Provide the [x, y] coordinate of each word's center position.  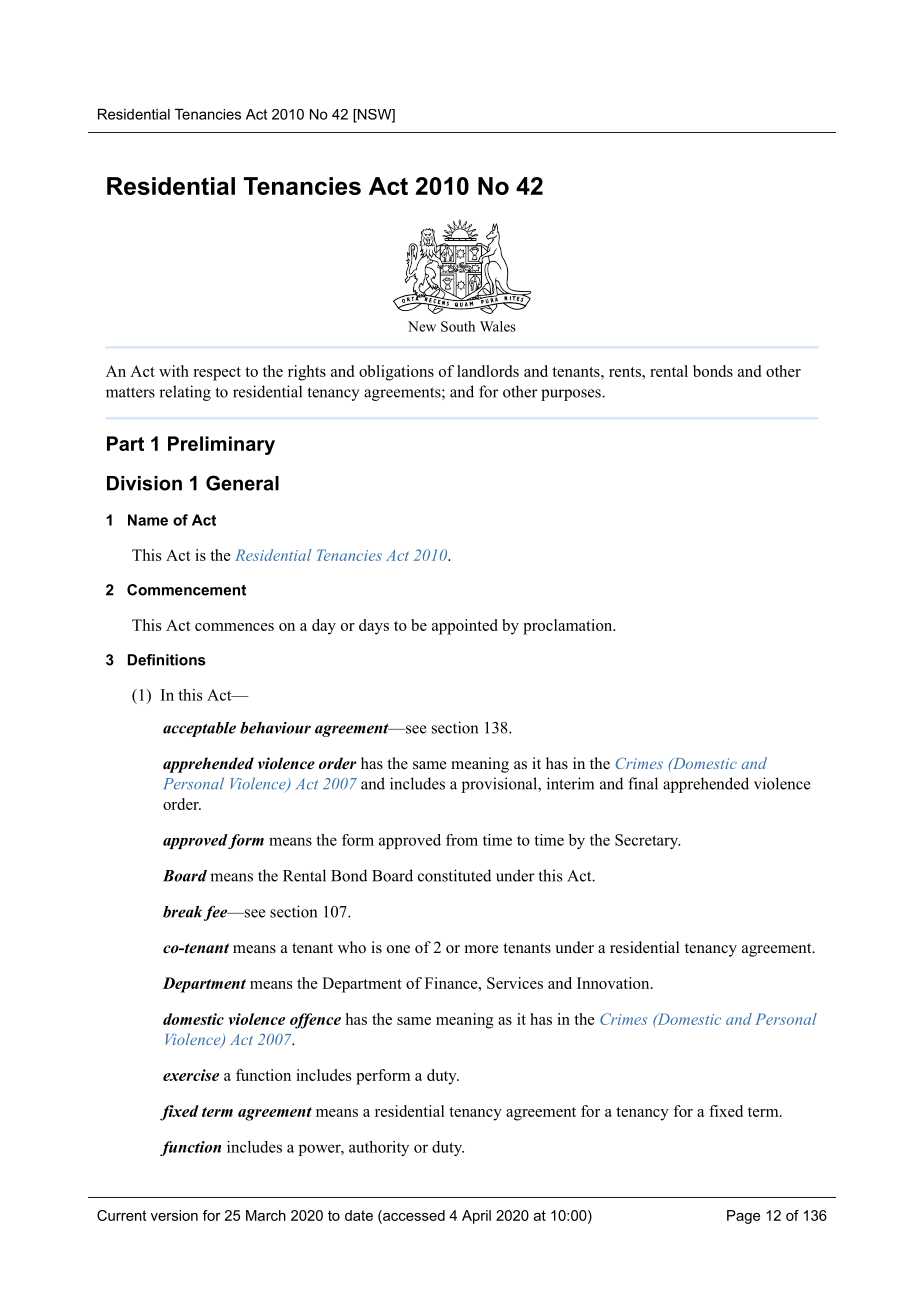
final [643, 783]
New [422, 326]
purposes [572, 395]
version [174, 1215]
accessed [413, 1215]
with [174, 371]
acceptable [199, 729]
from [462, 840]
